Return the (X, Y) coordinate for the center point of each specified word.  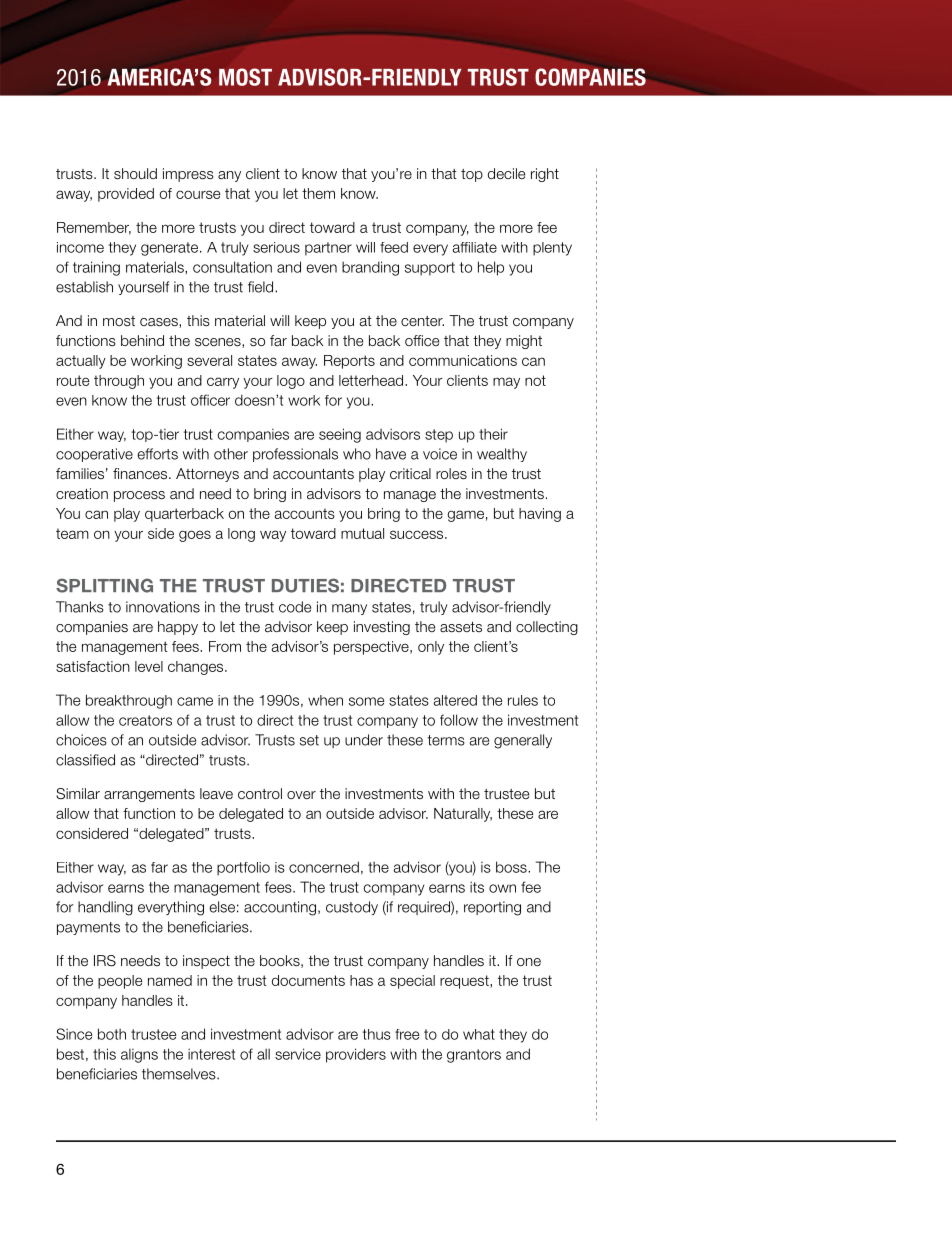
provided (126, 195)
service (298, 1054)
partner (328, 249)
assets (461, 627)
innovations (163, 607)
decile (506, 173)
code (295, 607)
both (112, 1034)
